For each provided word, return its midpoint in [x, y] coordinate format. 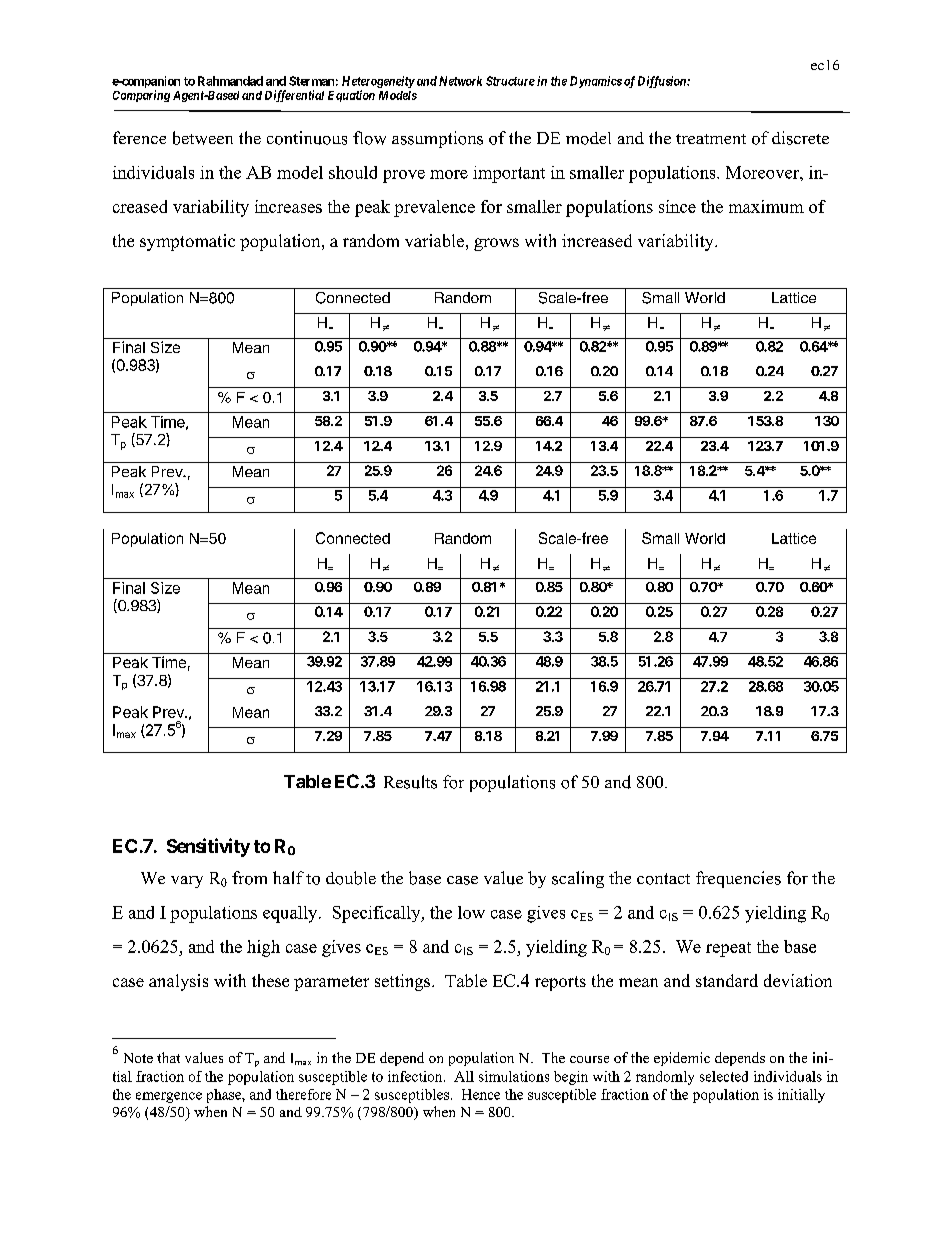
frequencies [738, 879]
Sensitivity [208, 847]
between [203, 138]
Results [410, 782]
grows [496, 244]
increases [288, 206]
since [677, 206]
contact [663, 879]
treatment [711, 139]
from [249, 878]
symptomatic [187, 242]
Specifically [378, 914]
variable [434, 240]
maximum [766, 206]
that [168, 1057]
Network [460, 81]
